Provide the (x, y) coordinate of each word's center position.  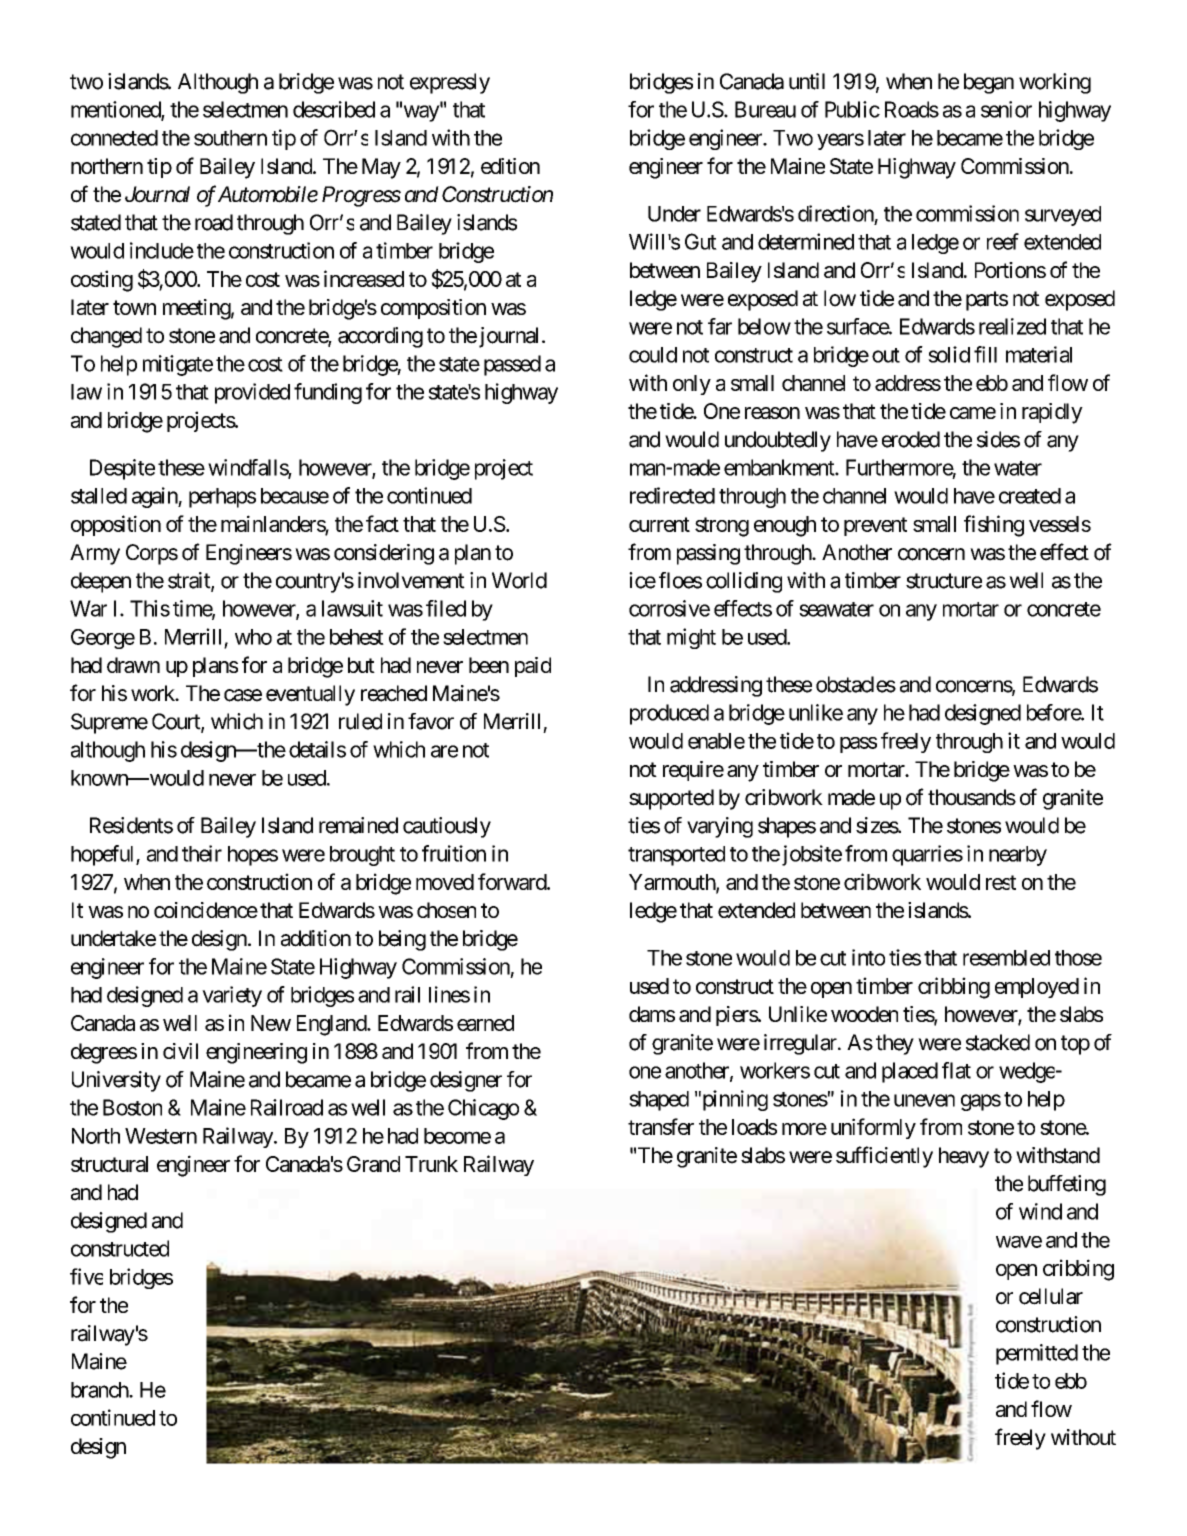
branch (100, 1390)
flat (956, 1070)
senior (1006, 109)
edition (510, 166)
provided (252, 393)
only (692, 385)
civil (180, 1051)
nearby (1018, 856)
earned (485, 1023)
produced (669, 714)
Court (177, 722)
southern (230, 138)
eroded (911, 439)
